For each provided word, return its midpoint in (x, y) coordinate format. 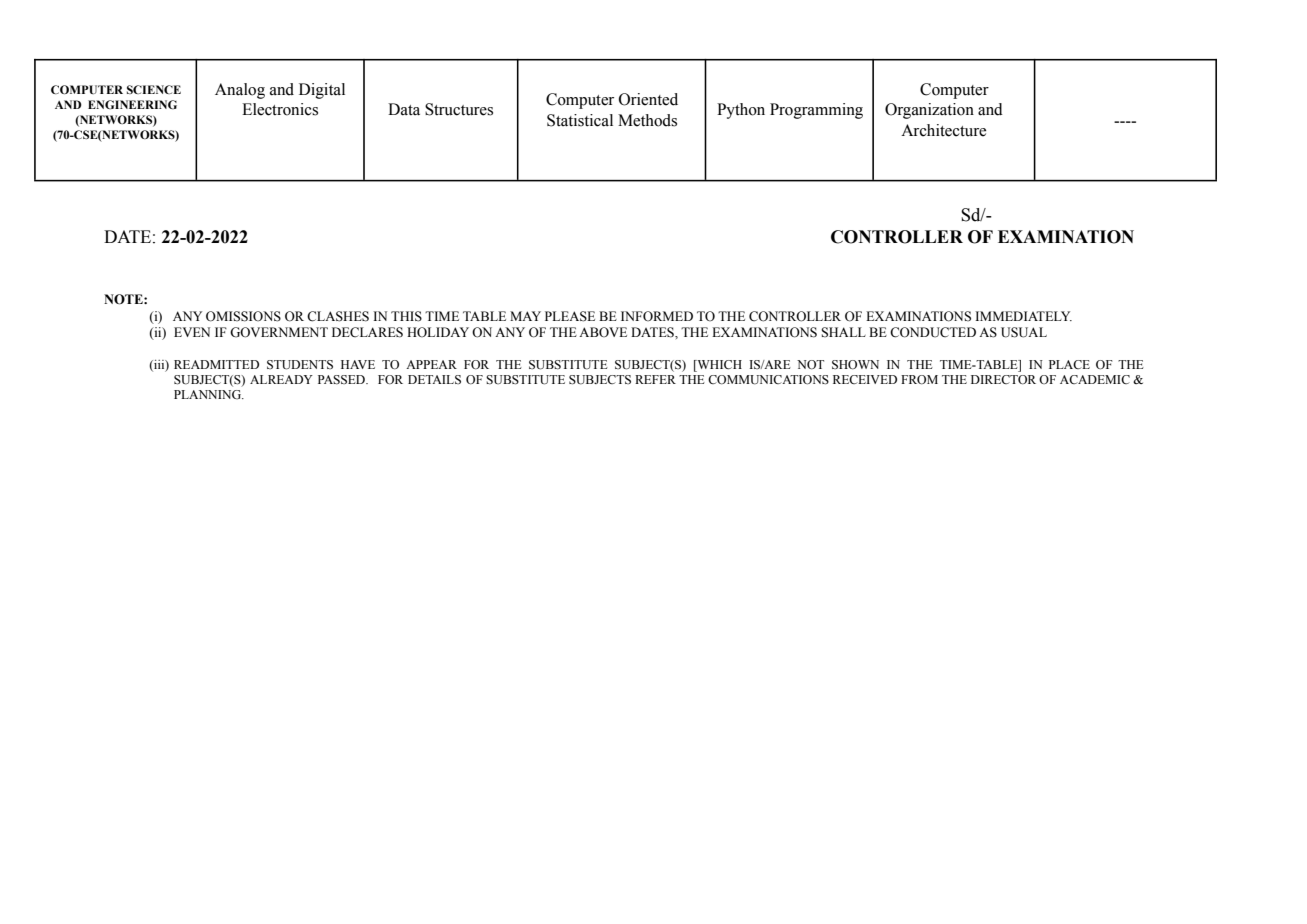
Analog (240, 91)
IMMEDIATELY (1023, 316)
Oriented (648, 99)
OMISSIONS (243, 316)
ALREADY (281, 379)
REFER (655, 379)
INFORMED (657, 316)
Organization (929, 111)
